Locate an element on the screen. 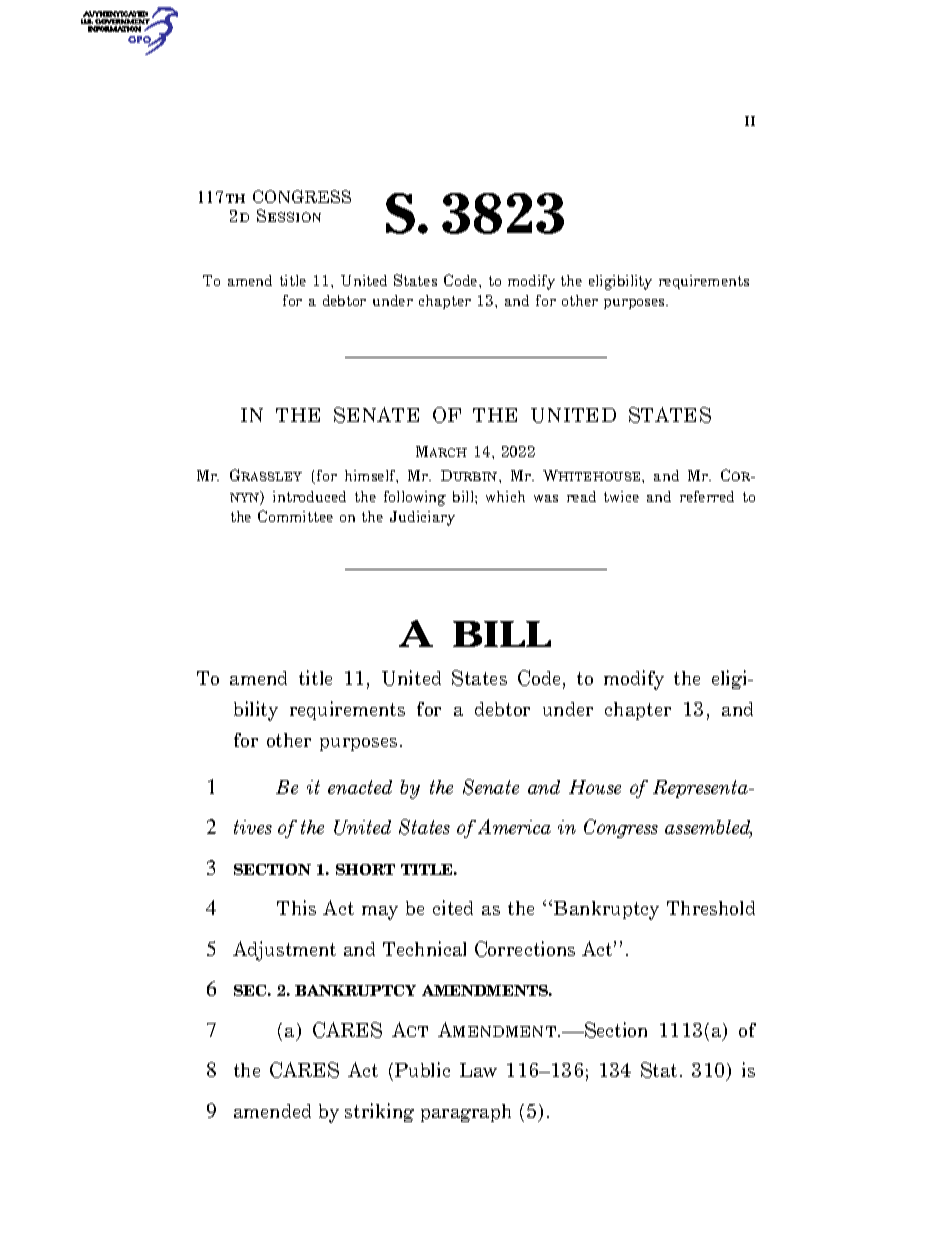 Image resolution: width=952 pixels, height=1233 pixels. SHORT is located at coordinates (365, 869).
